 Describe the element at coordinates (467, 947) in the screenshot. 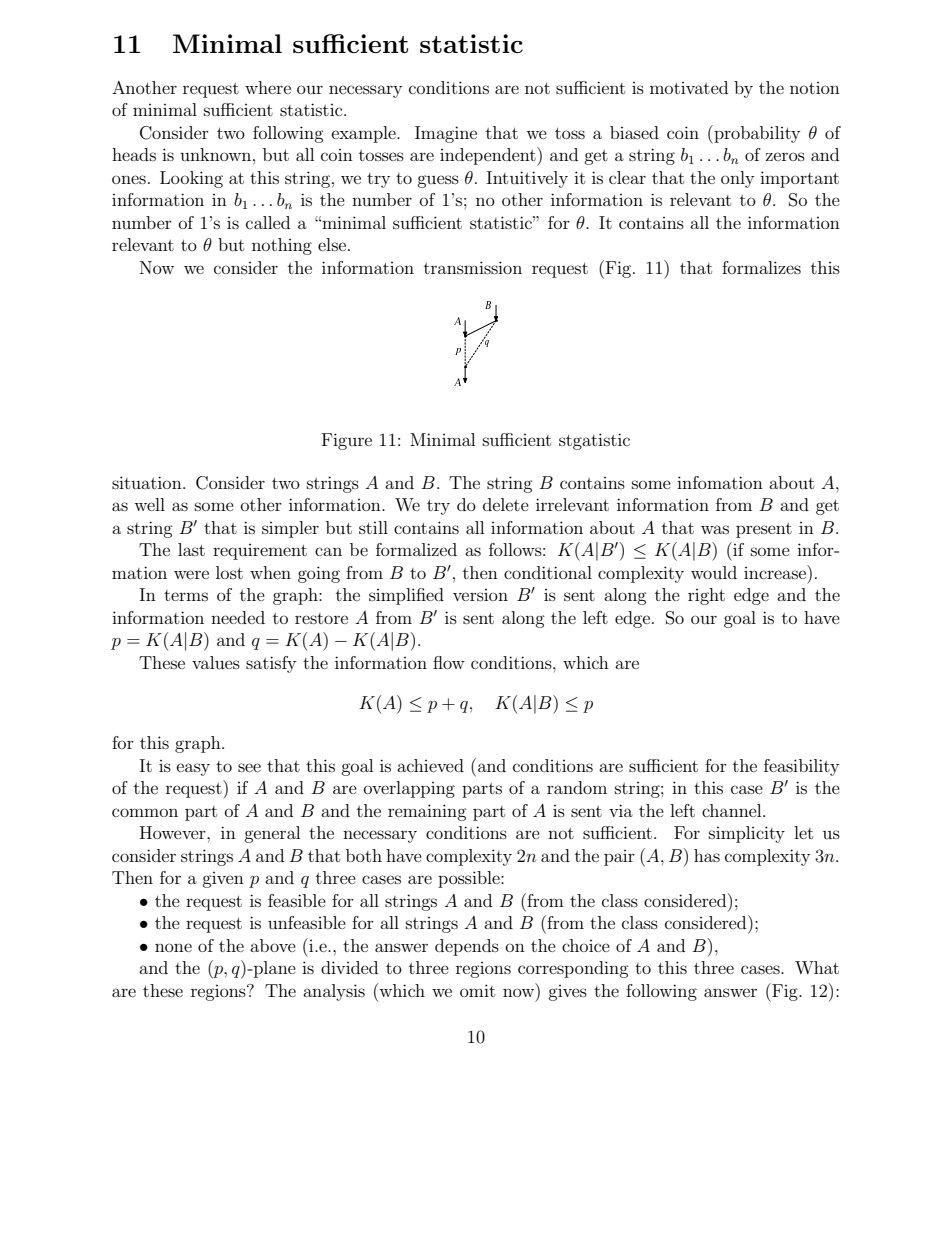

I see `depends` at that location.
